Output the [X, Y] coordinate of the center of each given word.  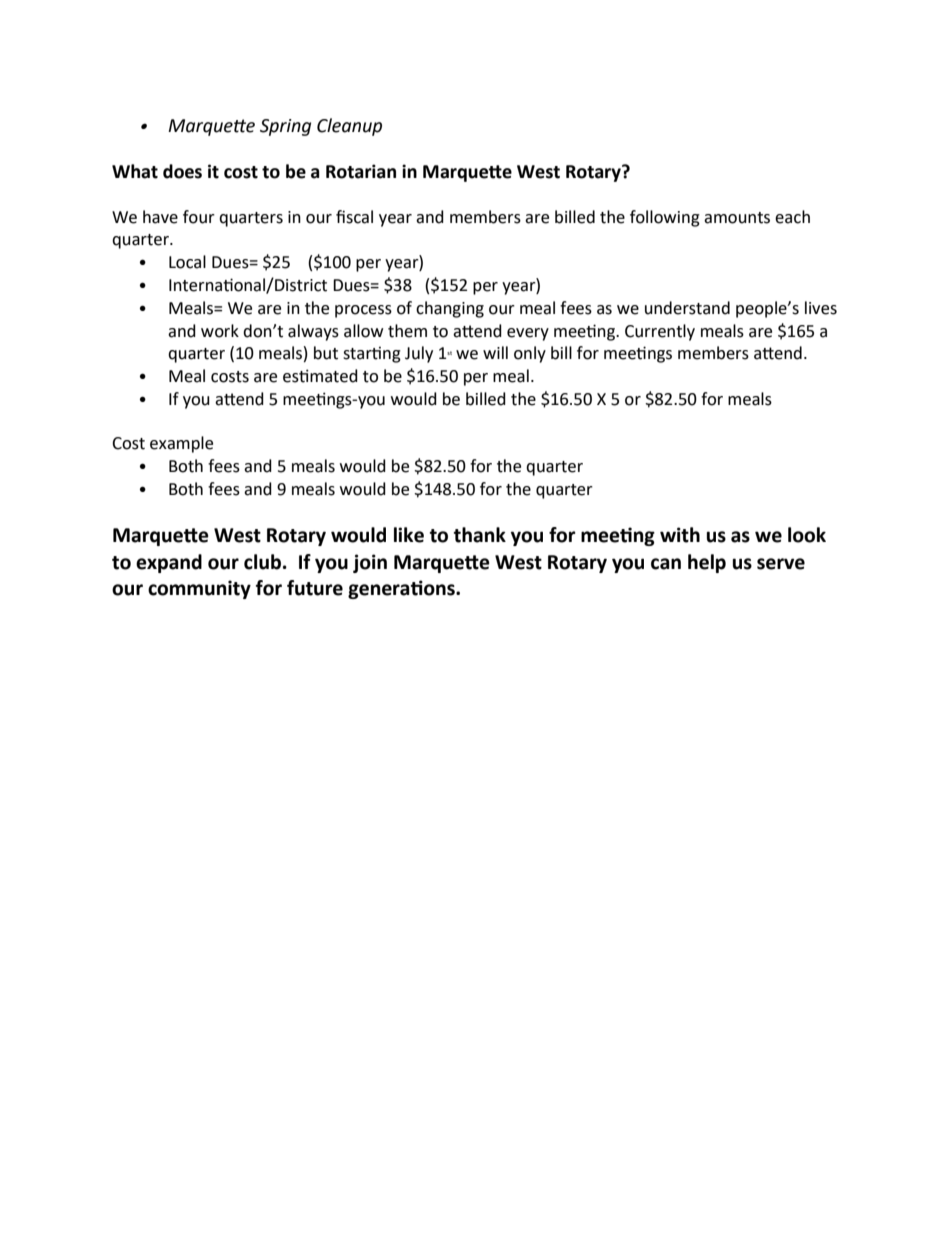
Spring [285, 127]
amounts [737, 218]
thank [480, 535]
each [792, 217]
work [220, 331]
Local [187, 262]
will [495, 352]
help [707, 563]
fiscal [354, 217]
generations [402, 589]
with [680, 535]
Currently [660, 332]
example [181, 444]
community [199, 589]
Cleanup [349, 127]
